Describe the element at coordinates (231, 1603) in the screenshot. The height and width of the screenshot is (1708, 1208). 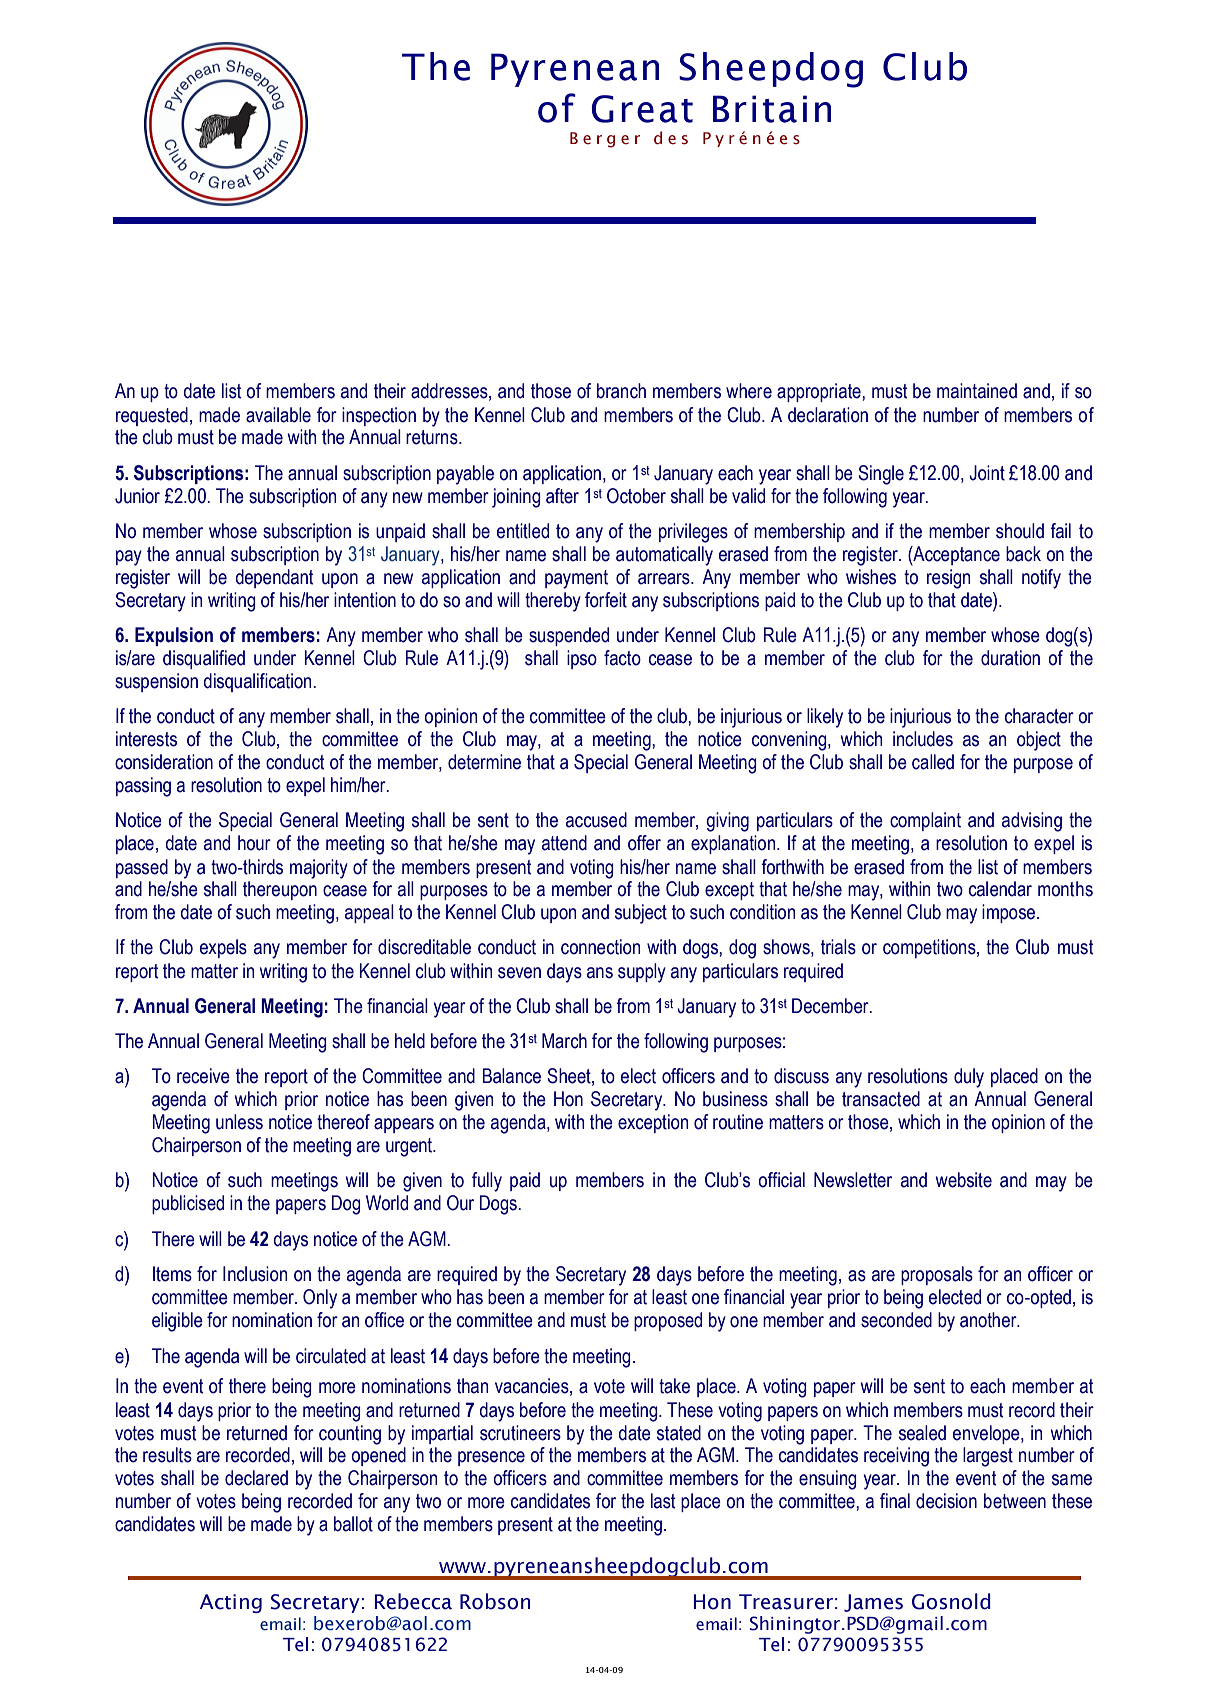
I see `Acting` at that location.
